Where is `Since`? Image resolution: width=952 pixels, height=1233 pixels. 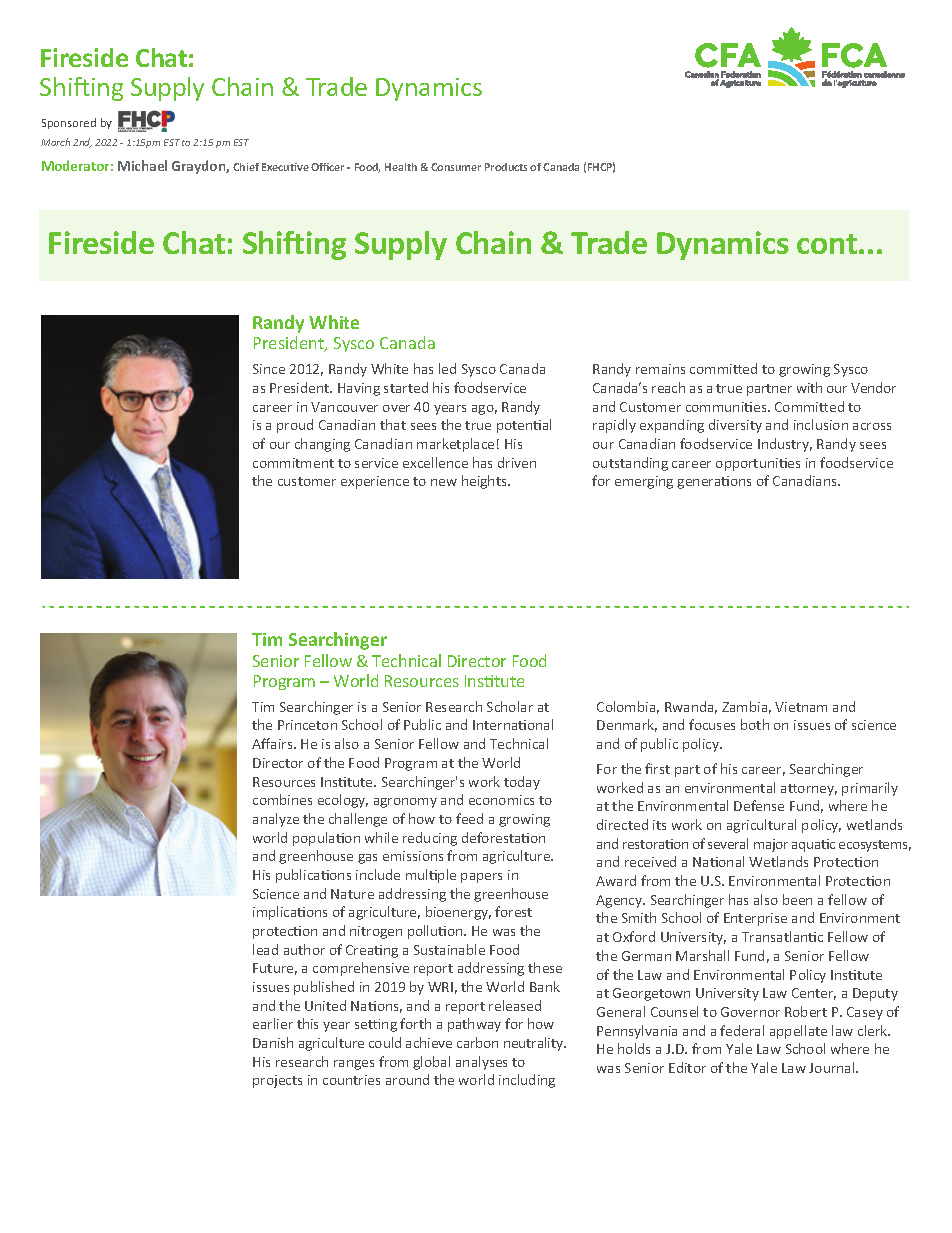
Since is located at coordinates (269, 369).
